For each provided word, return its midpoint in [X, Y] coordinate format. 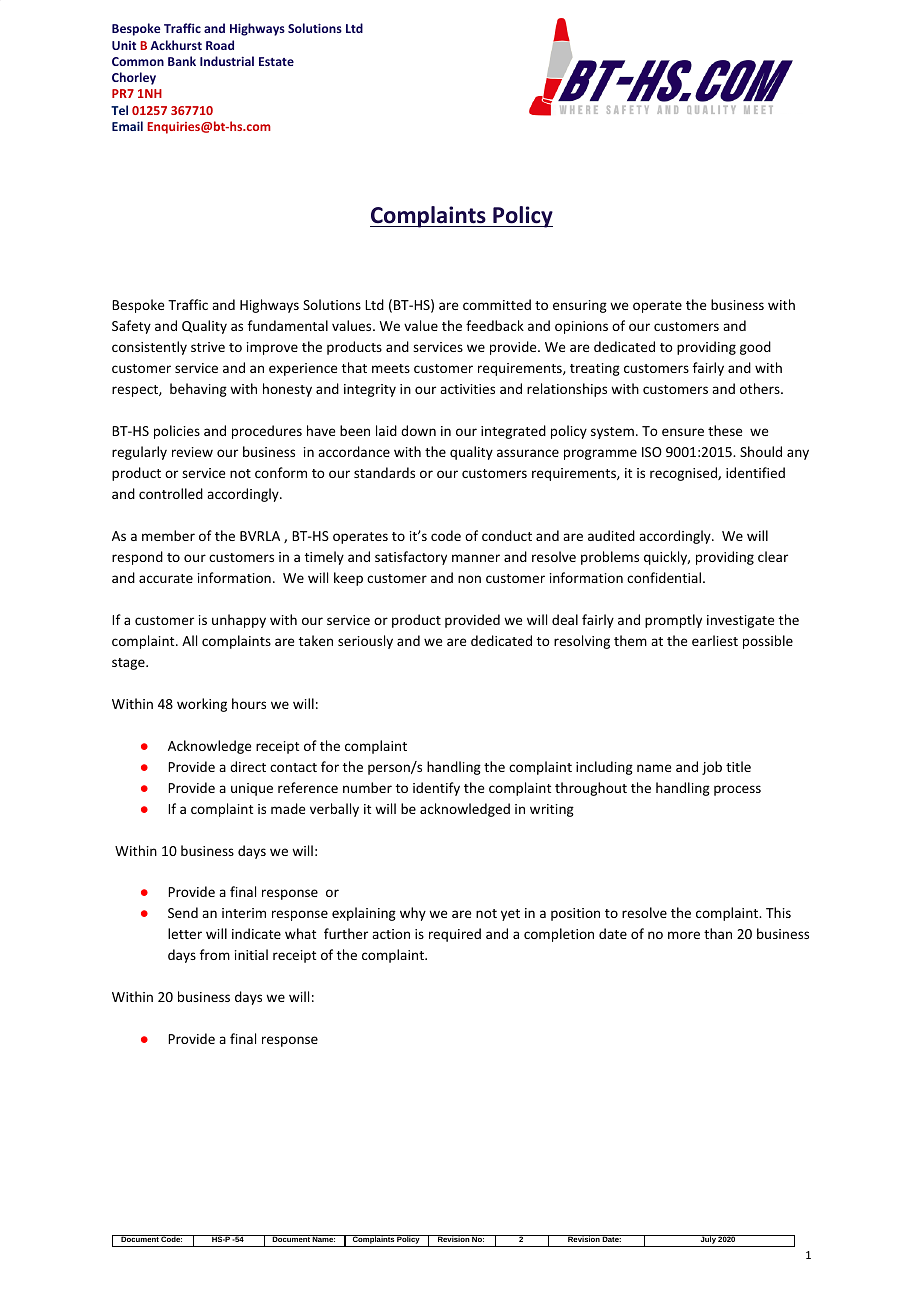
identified [755, 472]
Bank [182, 61]
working [202, 705]
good [755, 348]
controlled [171, 493]
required [455, 935]
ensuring [580, 306]
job [712, 768]
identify [436, 789]
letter [185, 933]
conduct [507, 535]
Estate [276, 61]
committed [497, 304]
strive [208, 347]
